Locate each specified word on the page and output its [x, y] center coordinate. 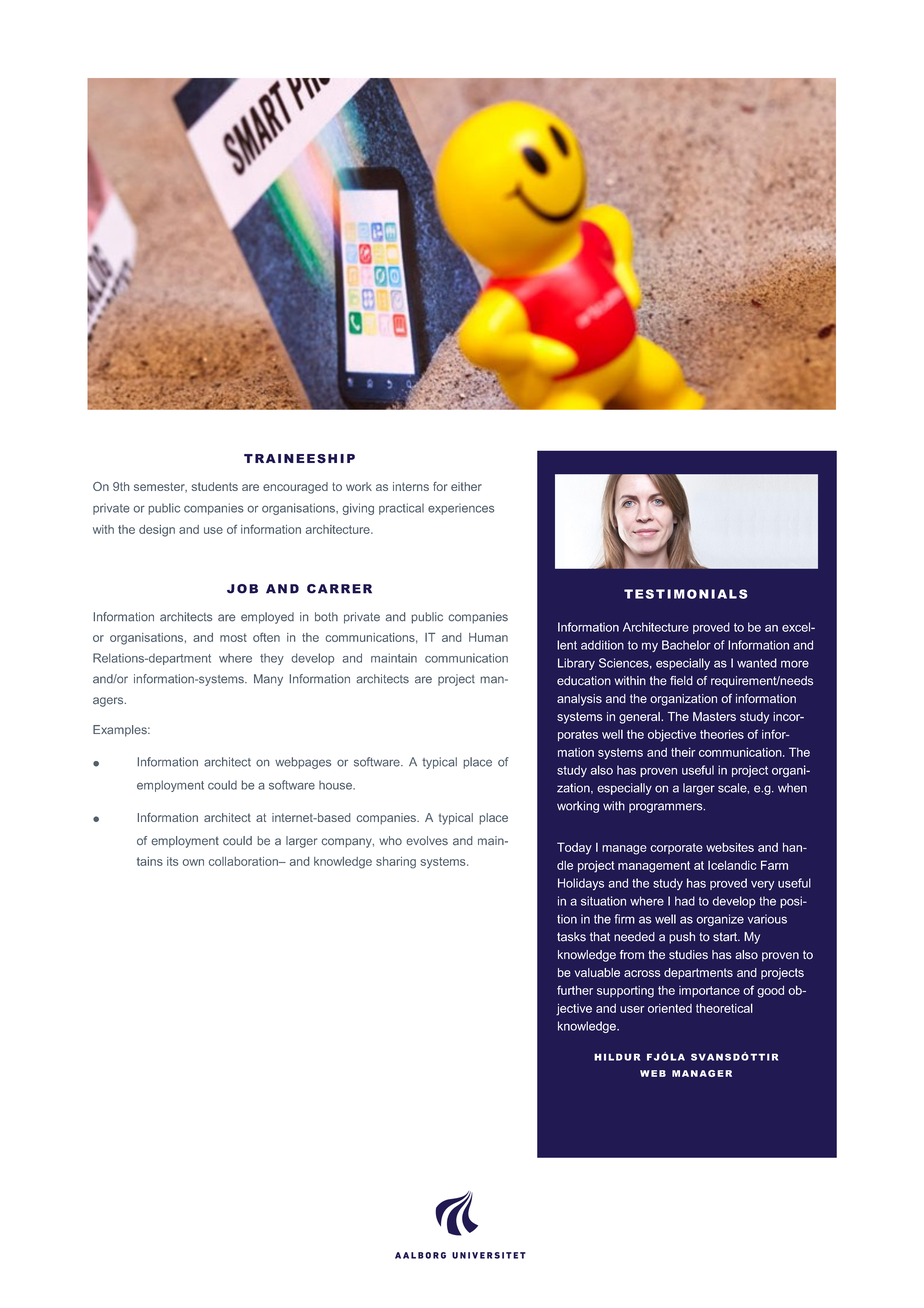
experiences [461, 509]
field [681, 681]
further [575, 990]
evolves [427, 841]
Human [488, 637]
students [215, 486]
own [193, 862]
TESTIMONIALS [686, 594]
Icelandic [732, 865]
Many [268, 680]
